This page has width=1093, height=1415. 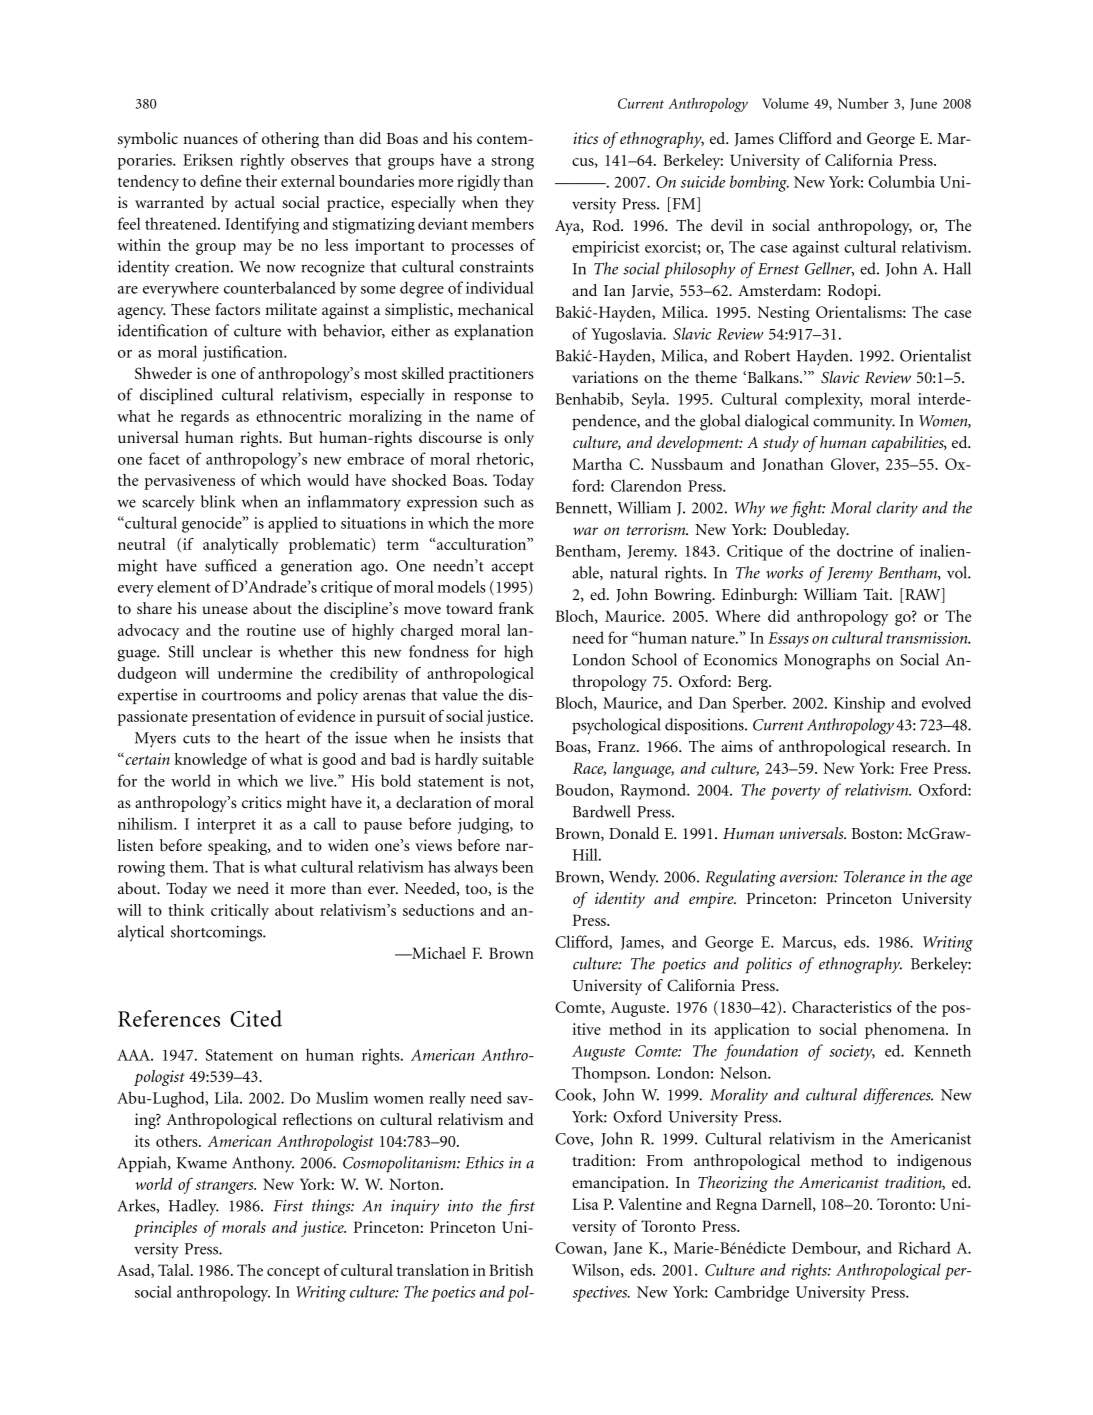 I want to click on clarity, so click(x=897, y=509).
